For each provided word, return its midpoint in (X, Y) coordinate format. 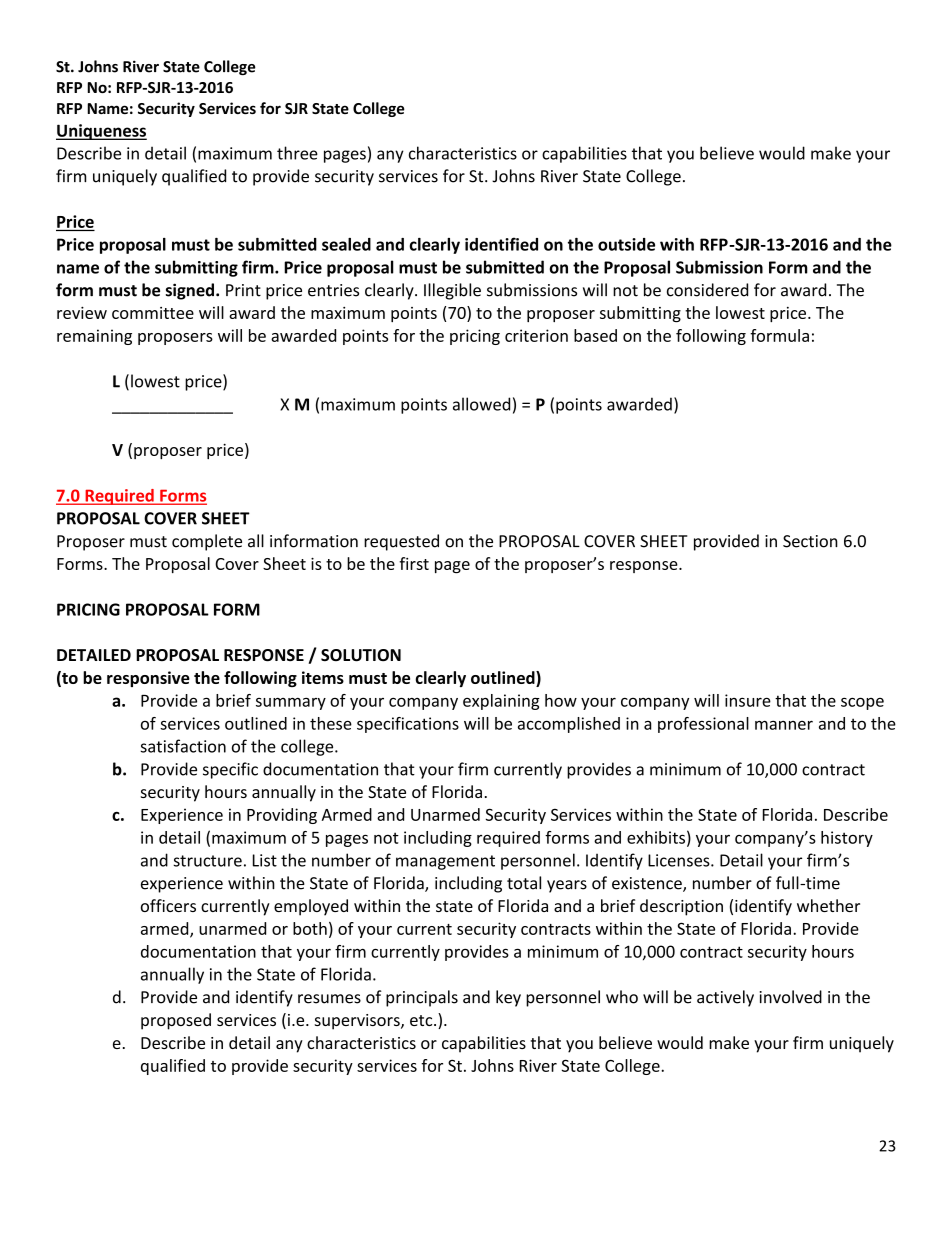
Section (810, 541)
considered (707, 290)
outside (626, 244)
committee (153, 313)
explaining (501, 702)
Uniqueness (101, 132)
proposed (176, 1021)
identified (501, 244)
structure (207, 861)
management (445, 862)
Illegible (452, 291)
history (847, 839)
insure (748, 700)
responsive (148, 679)
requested (401, 542)
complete (207, 542)
